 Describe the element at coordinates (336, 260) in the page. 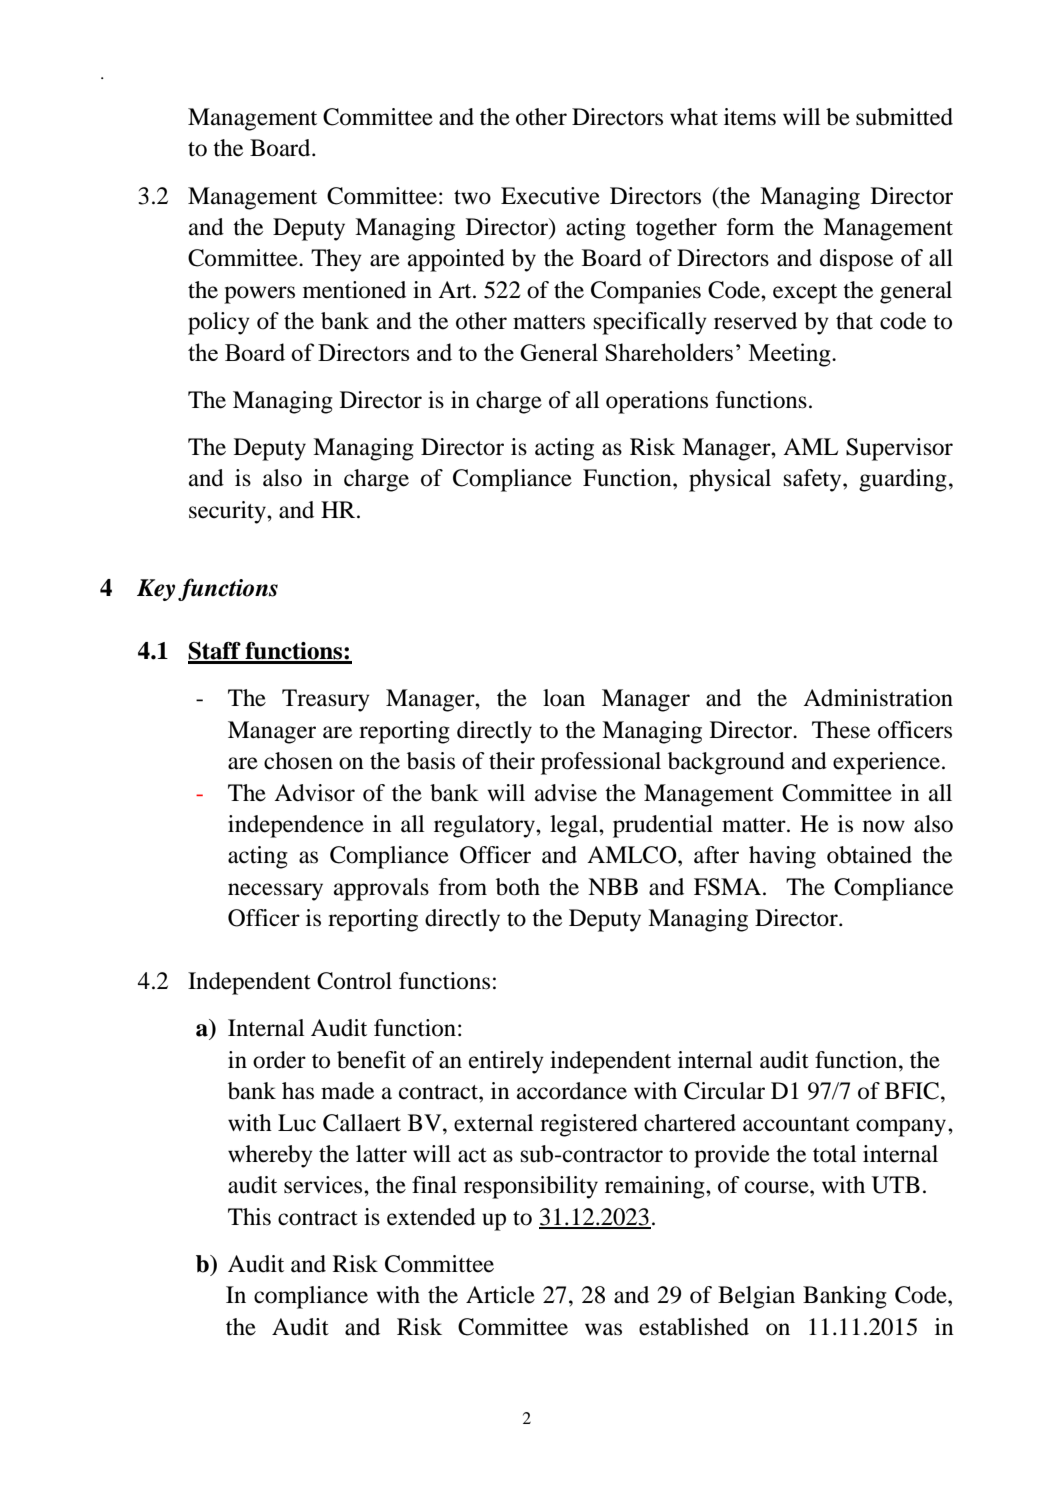

I see `They` at that location.
